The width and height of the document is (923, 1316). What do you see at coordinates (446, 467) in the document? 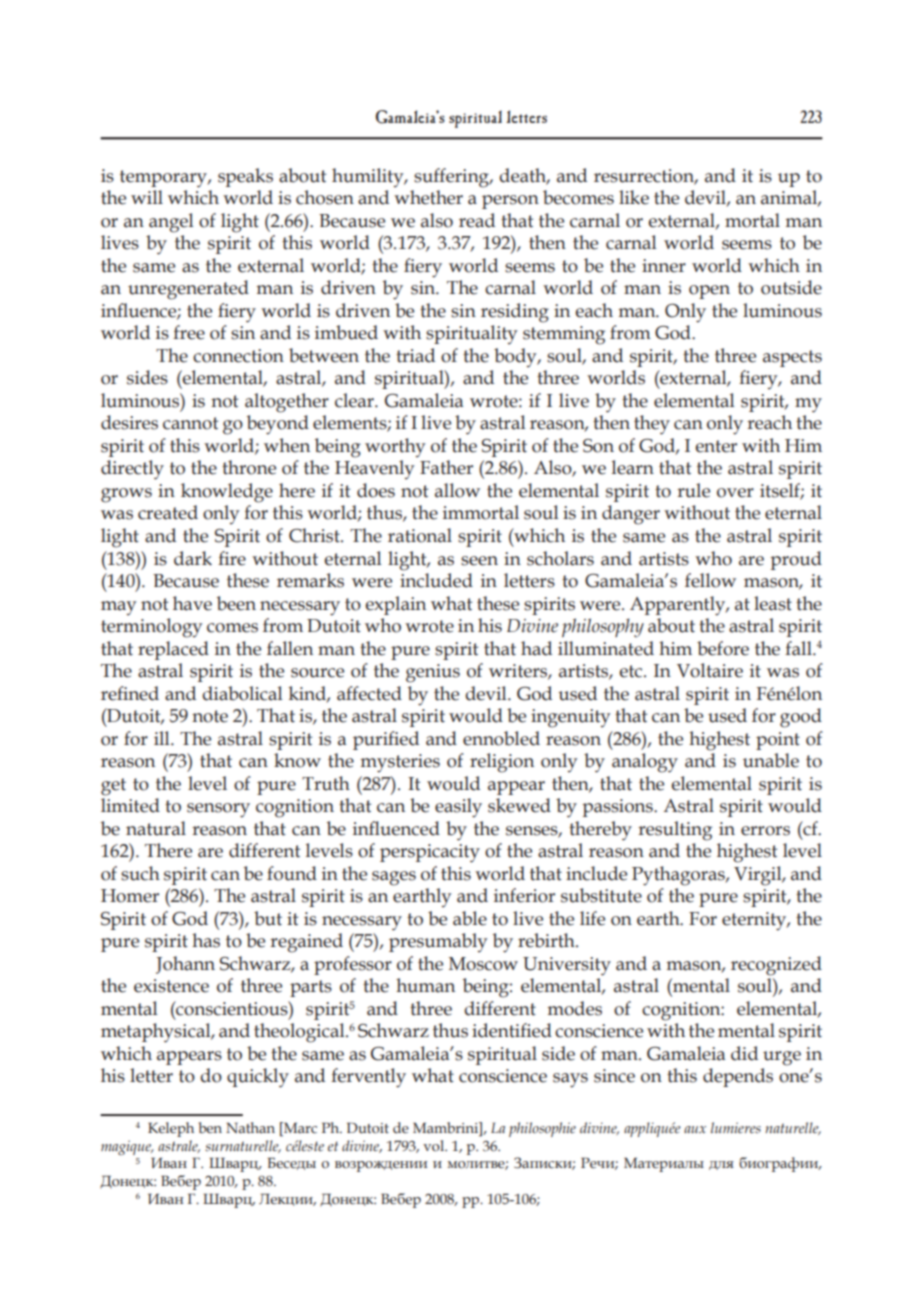
I see `Father` at bounding box center [446, 467].
